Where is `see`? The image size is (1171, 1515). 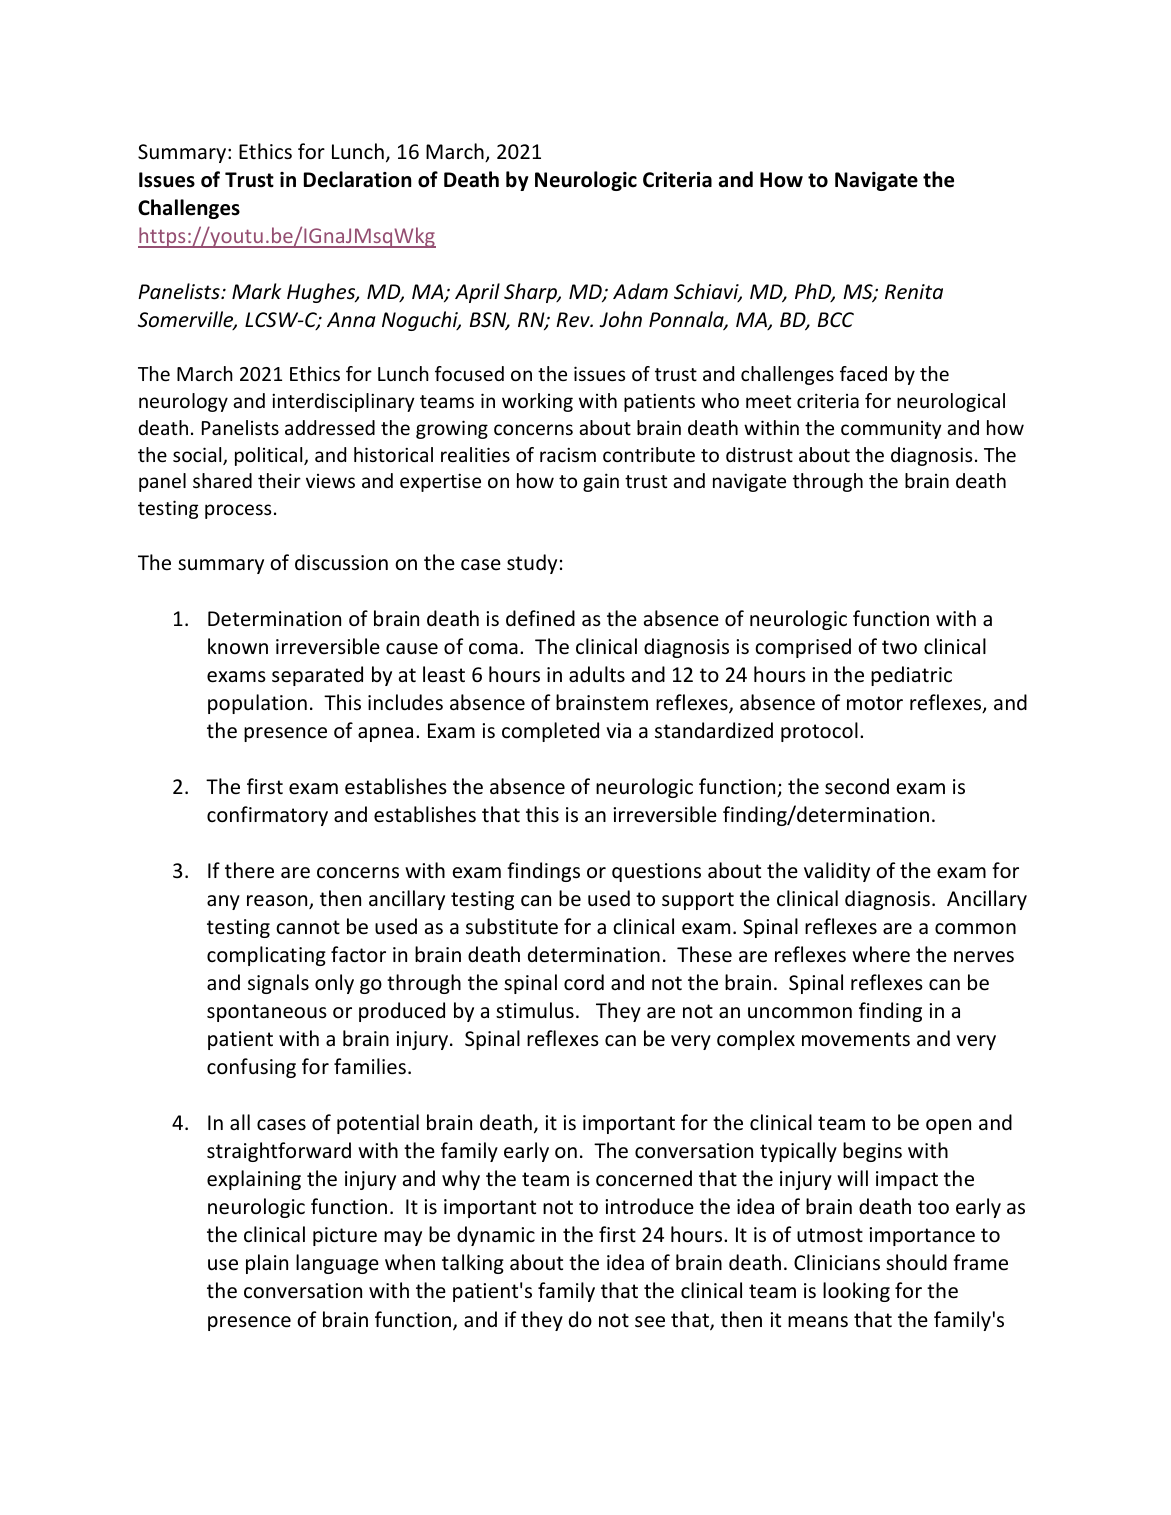
see is located at coordinates (650, 1322).
